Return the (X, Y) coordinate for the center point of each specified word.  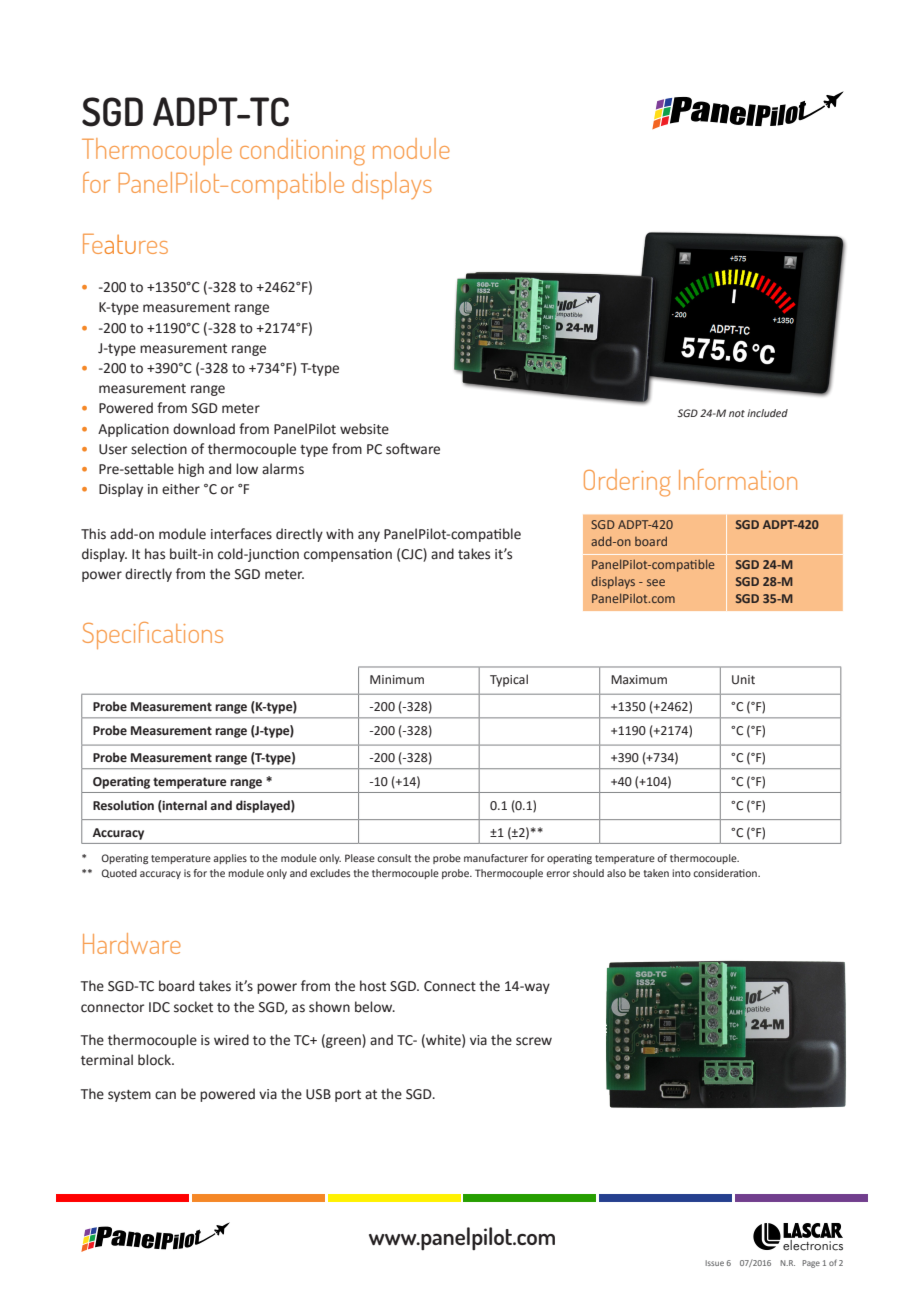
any (369, 536)
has (155, 554)
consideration (726, 873)
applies (230, 859)
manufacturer (496, 858)
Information (738, 479)
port (348, 1096)
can (165, 1095)
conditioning (302, 152)
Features (125, 244)
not (737, 413)
